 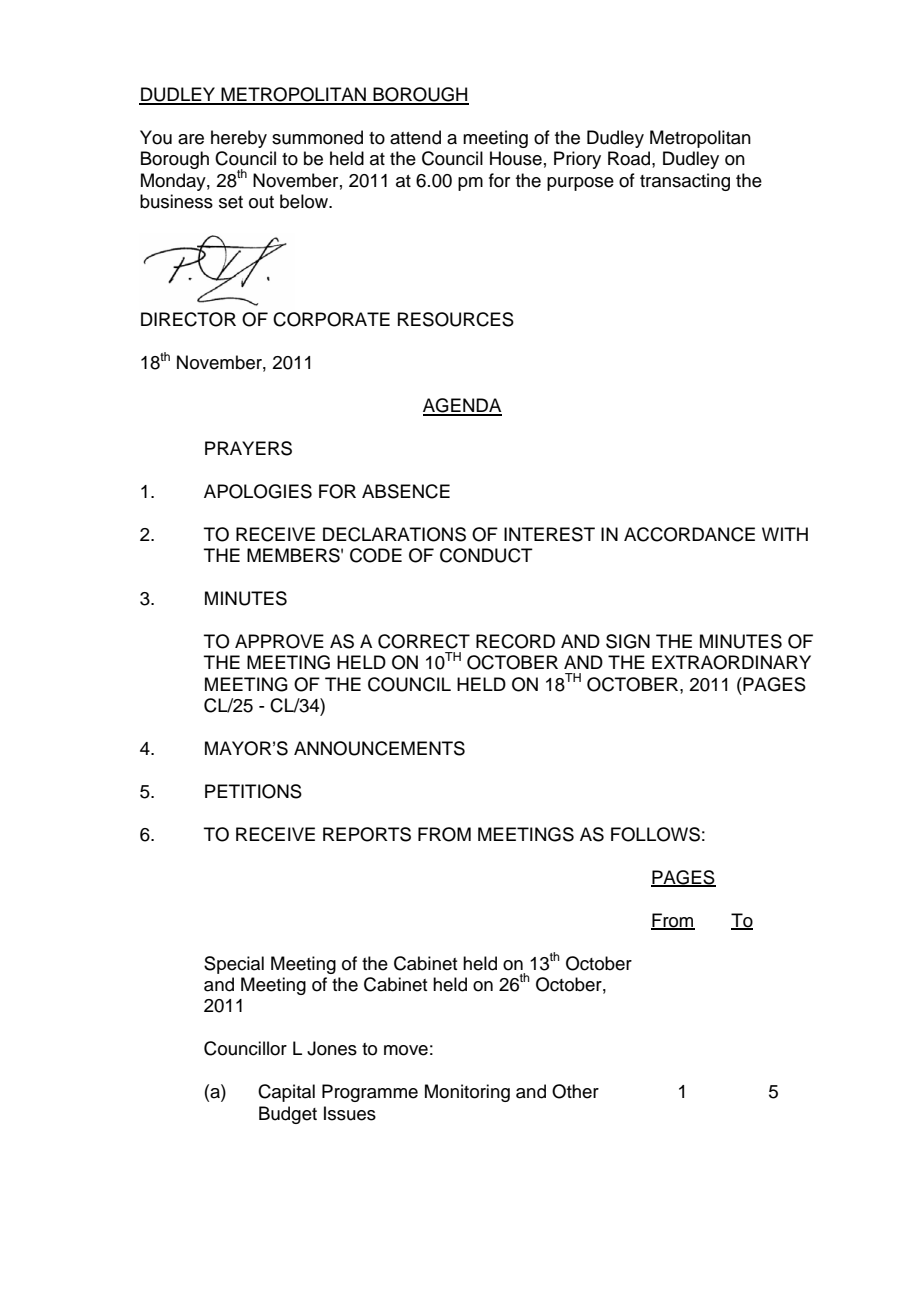 What do you see at coordinates (239, 139) in the document?
I see `hereby` at bounding box center [239, 139].
